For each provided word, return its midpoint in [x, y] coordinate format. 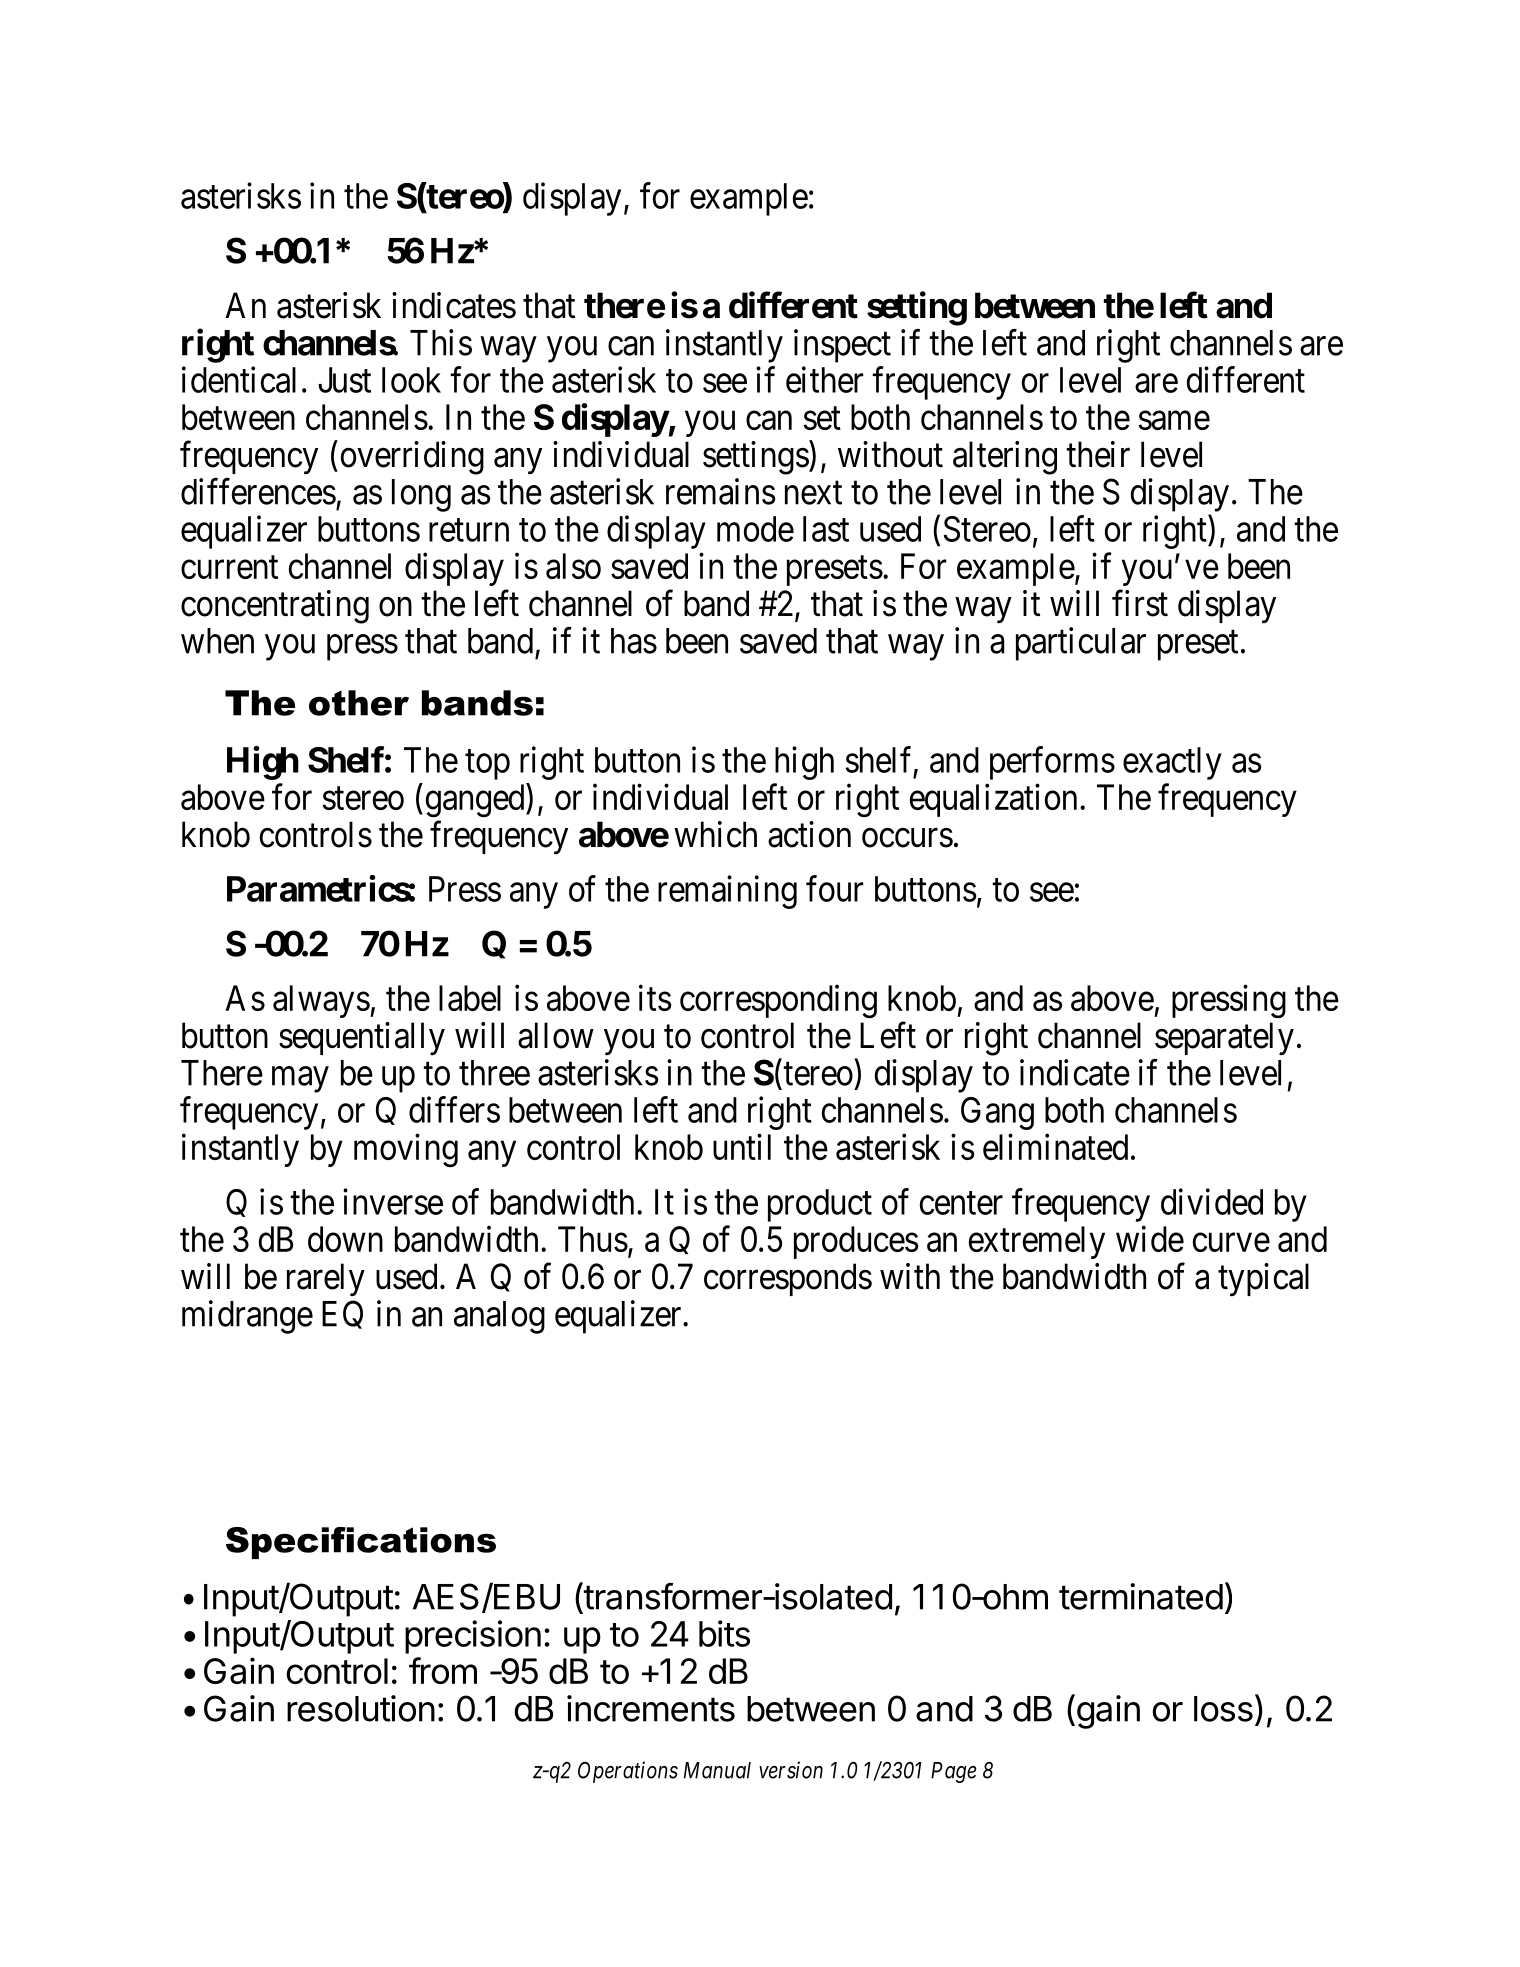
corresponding [778, 1002]
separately [1224, 1039]
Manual [717, 1770]
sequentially [362, 1039]
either [824, 379]
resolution [361, 1708]
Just [344, 380]
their [1098, 454]
